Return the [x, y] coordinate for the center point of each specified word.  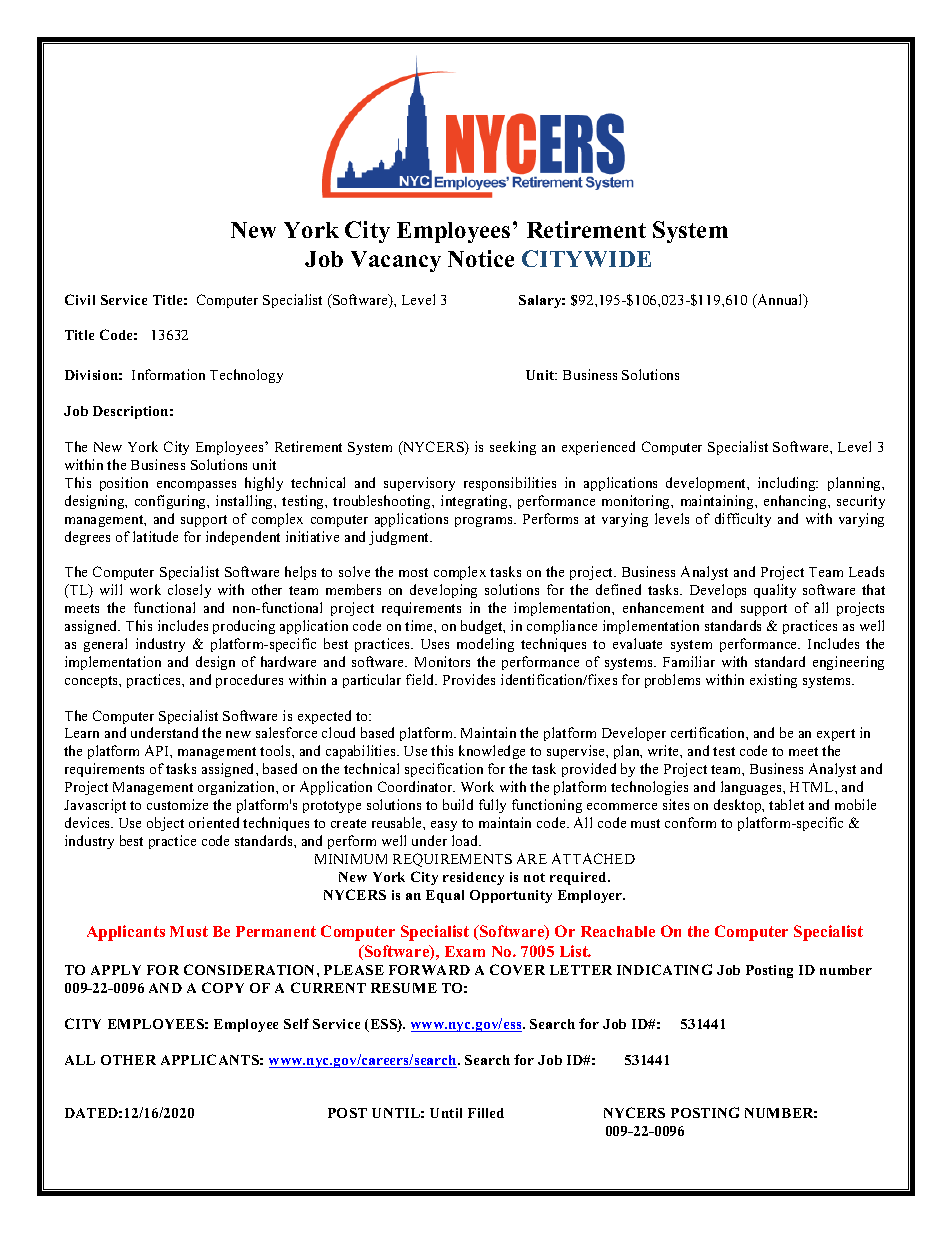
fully [492, 806]
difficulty [743, 520]
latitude [155, 536]
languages [752, 788]
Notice [481, 258]
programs [485, 522]
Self [296, 1023]
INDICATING [664, 969]
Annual [780, 301]
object [165, 824]
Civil [80, 299]
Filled [486, 1113]
